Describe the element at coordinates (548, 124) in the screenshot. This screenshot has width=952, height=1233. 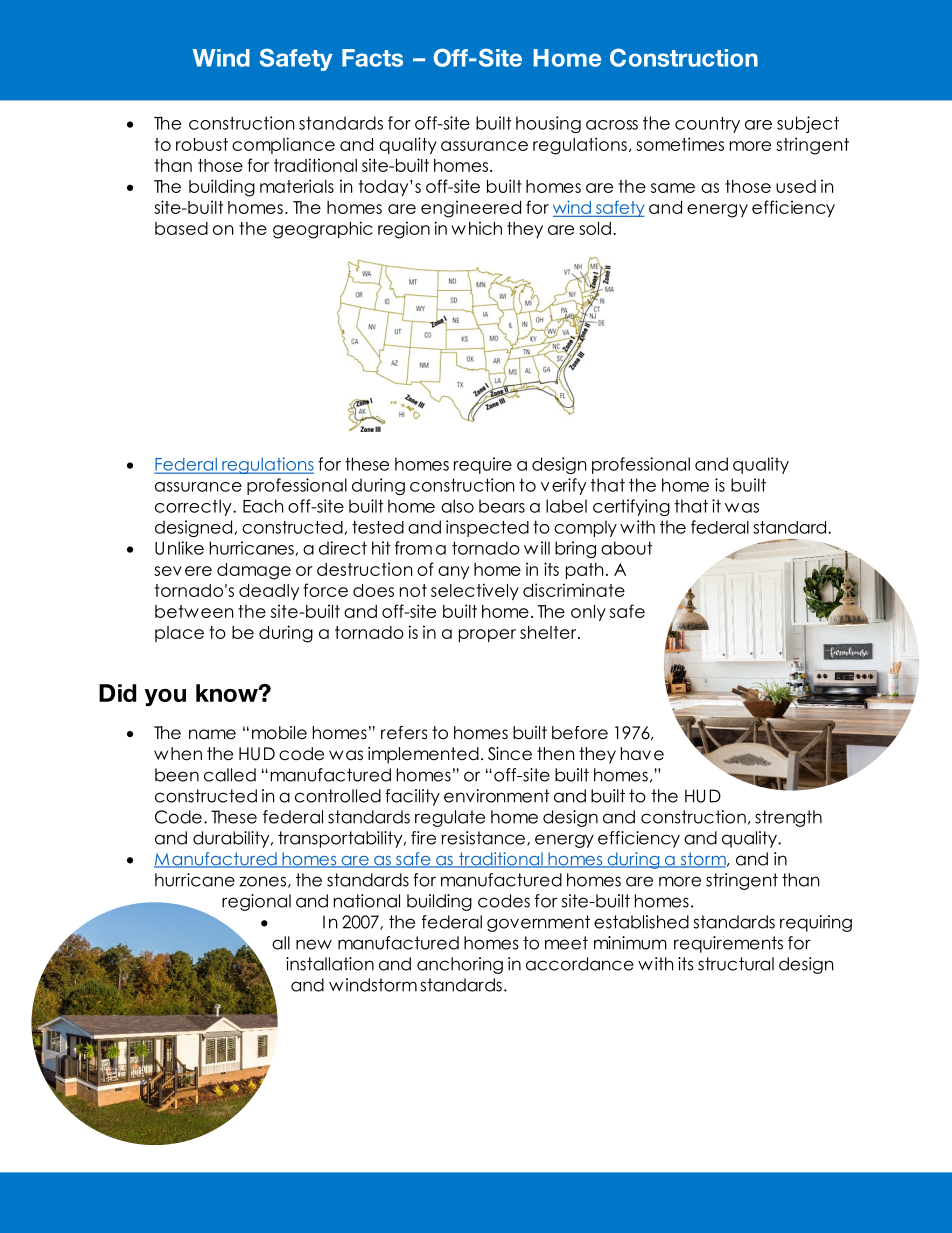
I see `housing` at that location.
